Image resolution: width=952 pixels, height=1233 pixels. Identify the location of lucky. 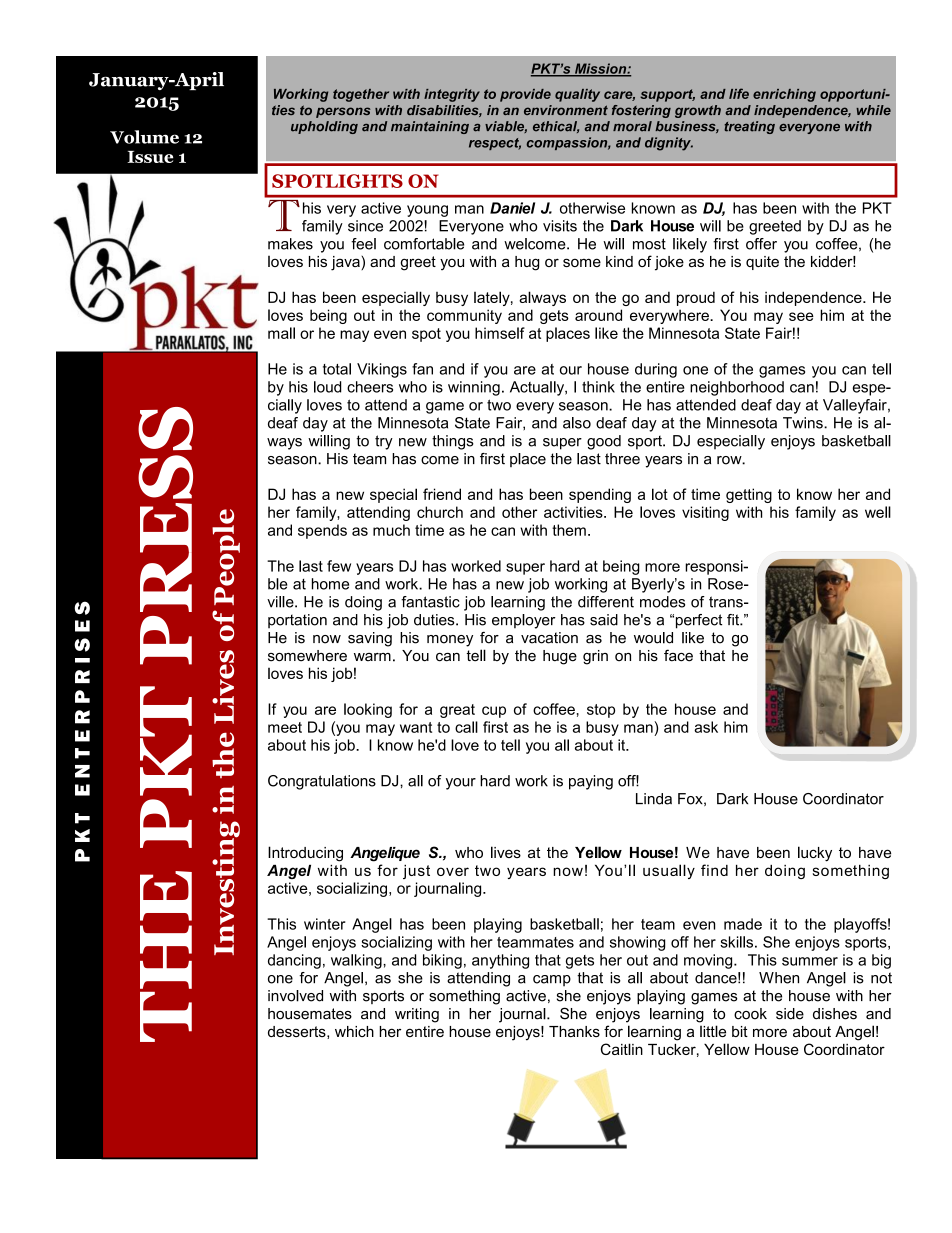
(815, 854).
